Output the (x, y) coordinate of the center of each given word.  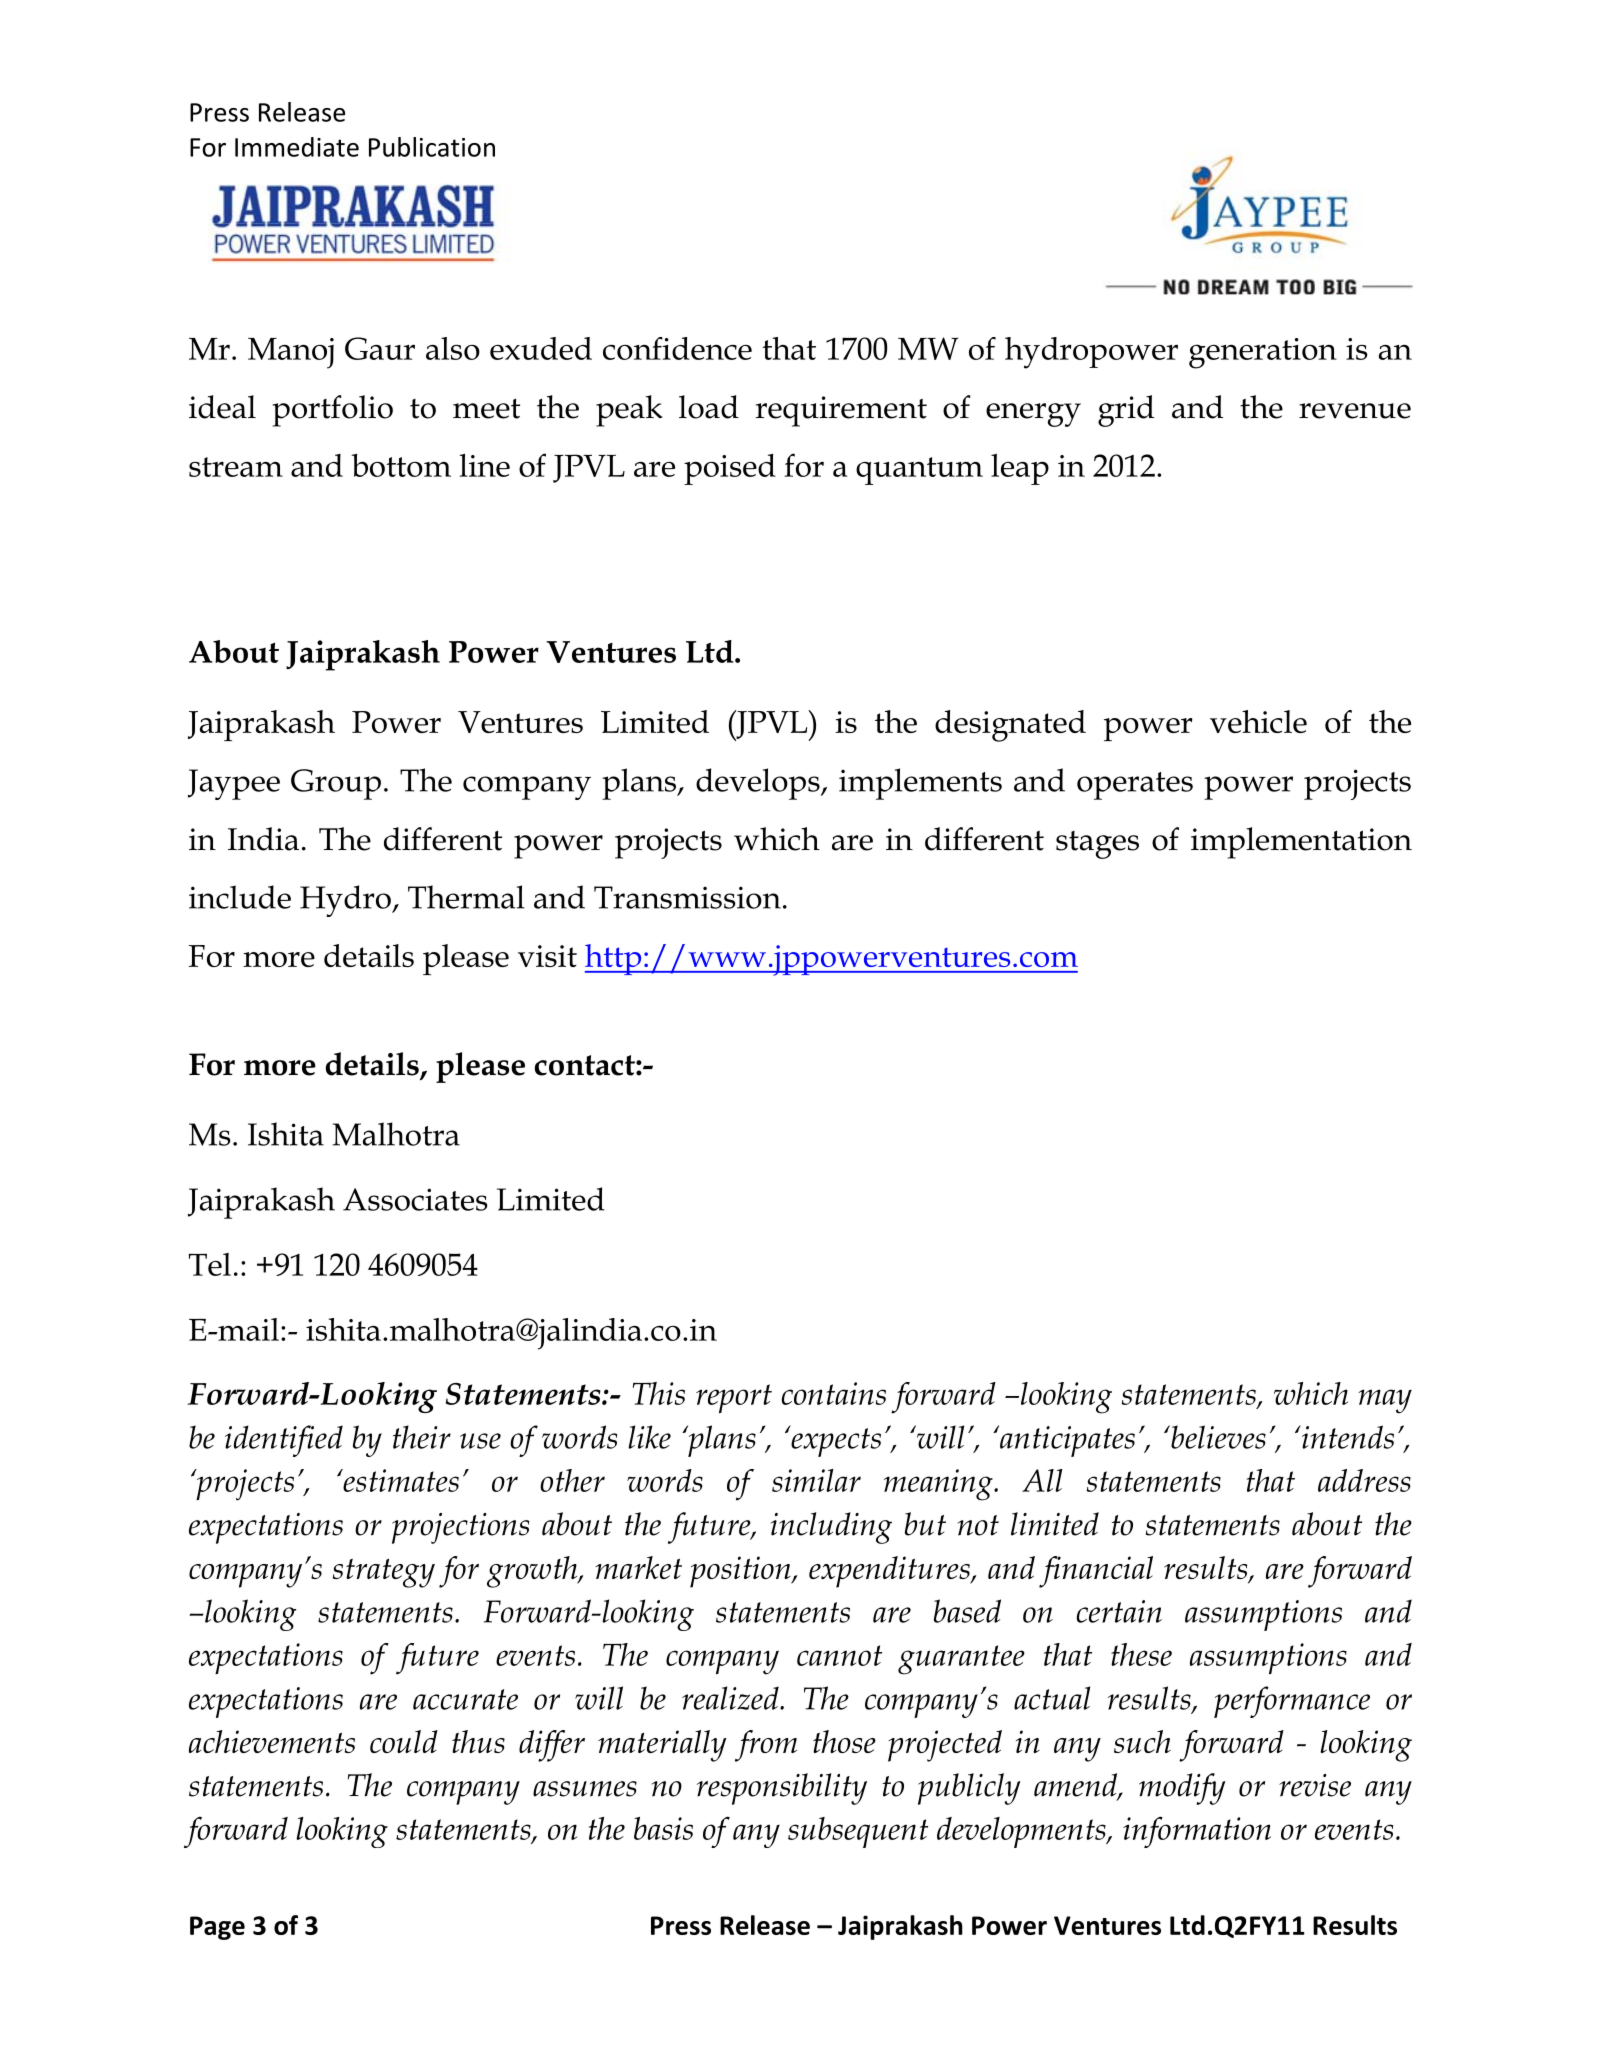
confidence (677, 348)
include (240, 897)
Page (217, 1928)
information (1197, 1832)
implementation (1301, 843)
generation (1263, 353)
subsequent (858, 1832)
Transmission (687, 897)
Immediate (297, 147)
